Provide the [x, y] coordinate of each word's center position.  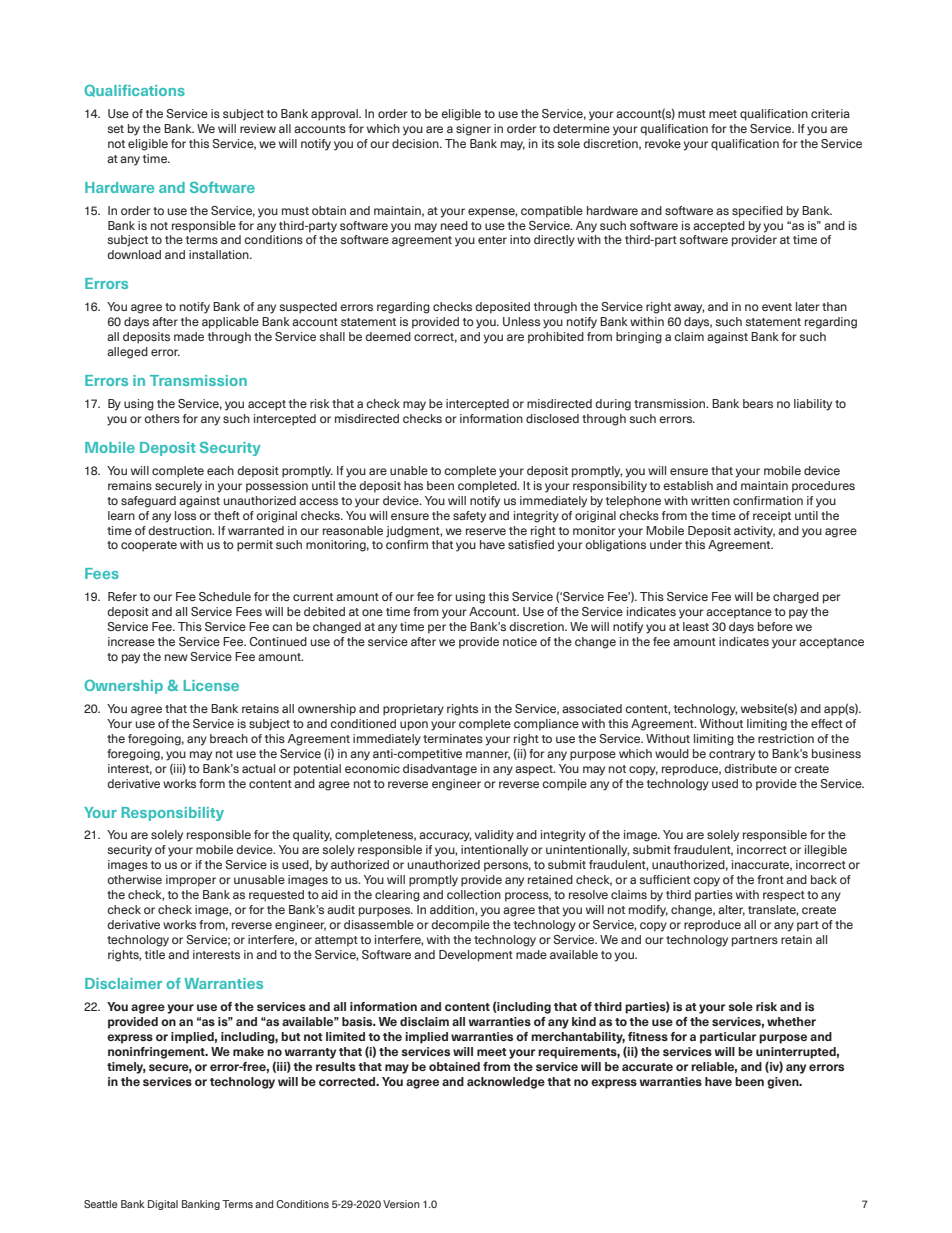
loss [185, 515]
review [258, 128]
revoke [663, 143]
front [770, 879]
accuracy [445, 837]
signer [473, 130]
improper [191, 881]
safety [469, 517]
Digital [163, 1205]
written [710, 500]
